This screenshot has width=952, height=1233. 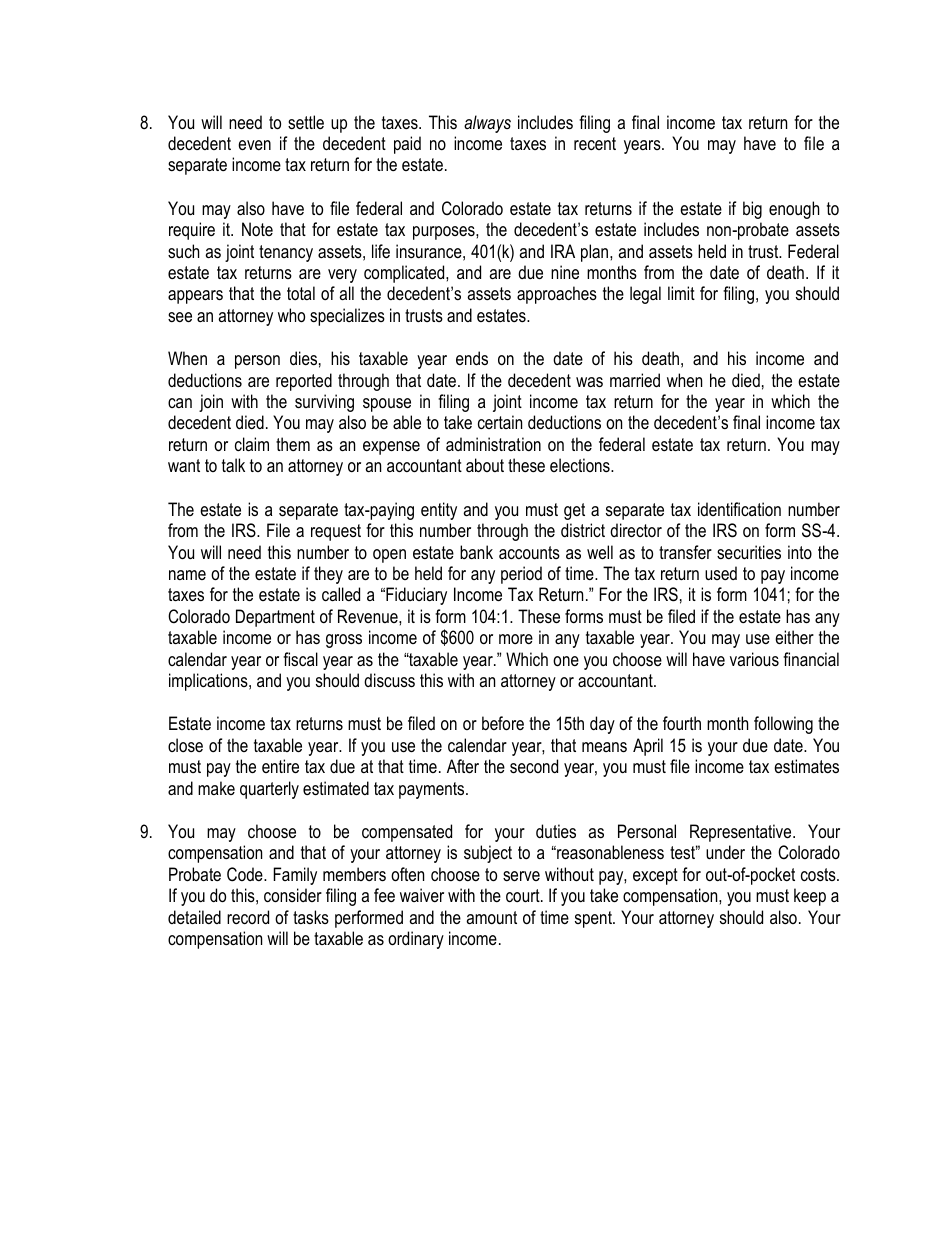 What do you see at coordinates (248, 917) in the screenshot?
I see `record` at bounding box center [248, 917].
